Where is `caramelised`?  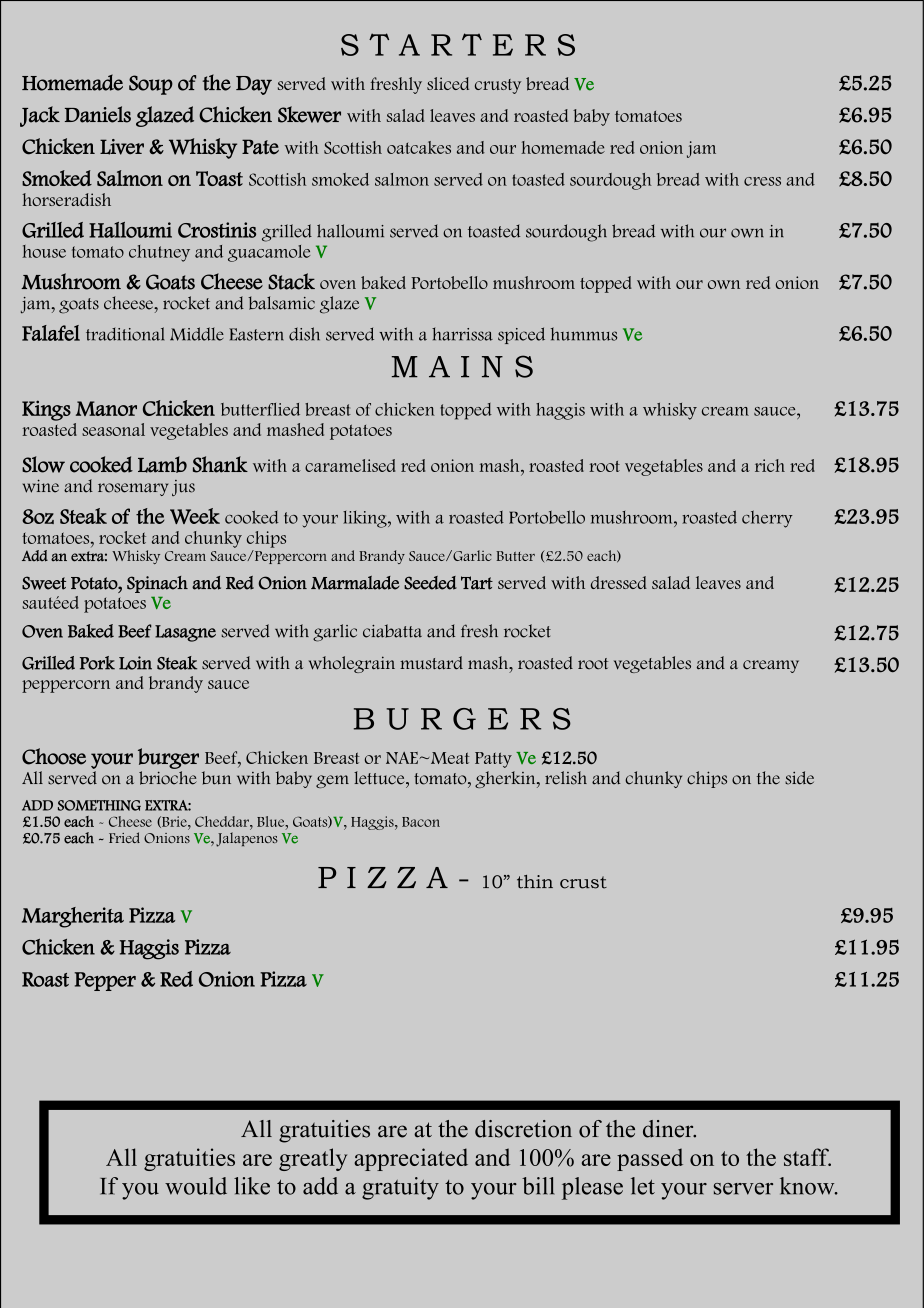 caramelised is located at coordinates (350, 465).
